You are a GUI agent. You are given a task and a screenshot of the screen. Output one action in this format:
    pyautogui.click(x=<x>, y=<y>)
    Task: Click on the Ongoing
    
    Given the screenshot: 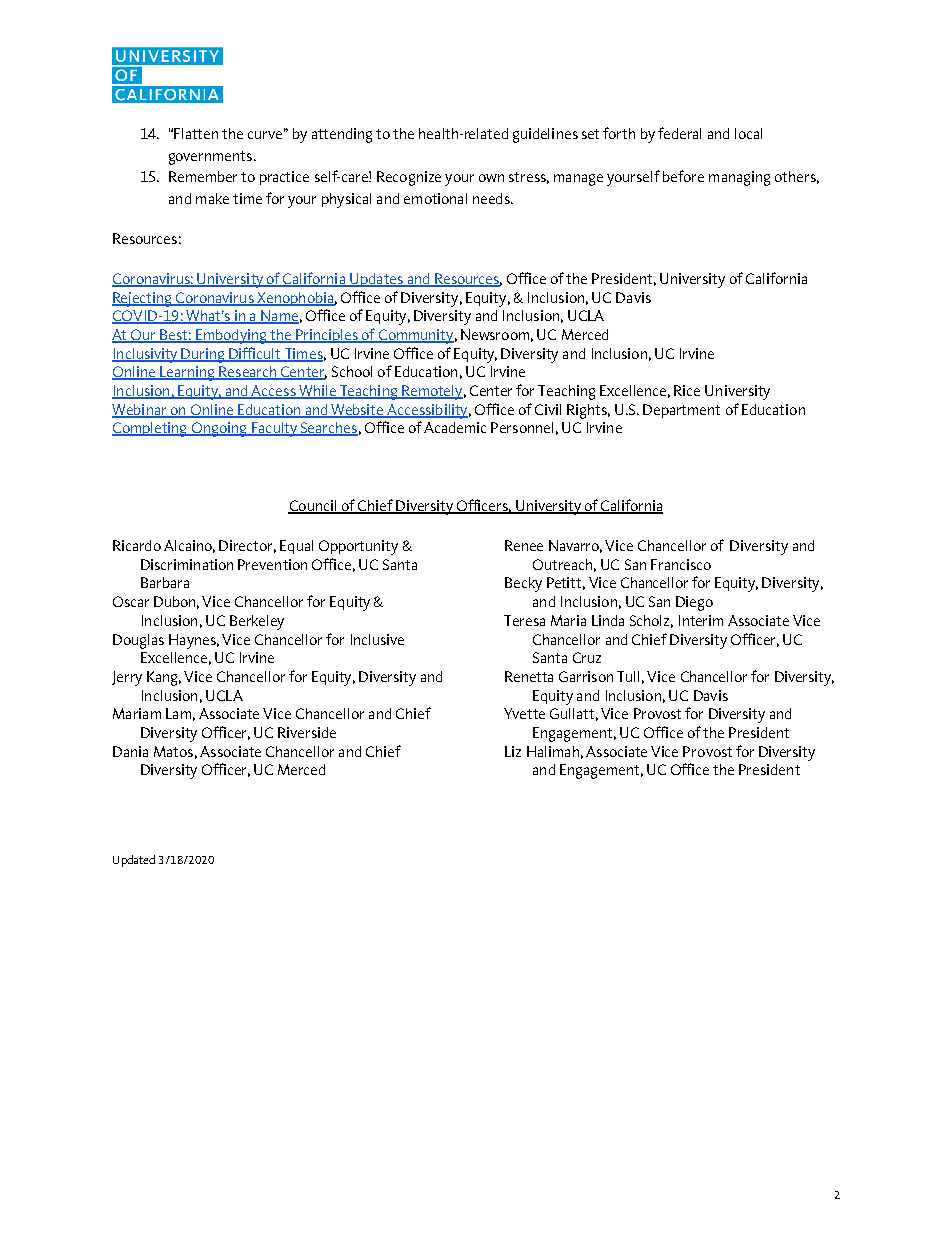 What is the action you would take?
    pyautogui.click(x=219, y=429)
